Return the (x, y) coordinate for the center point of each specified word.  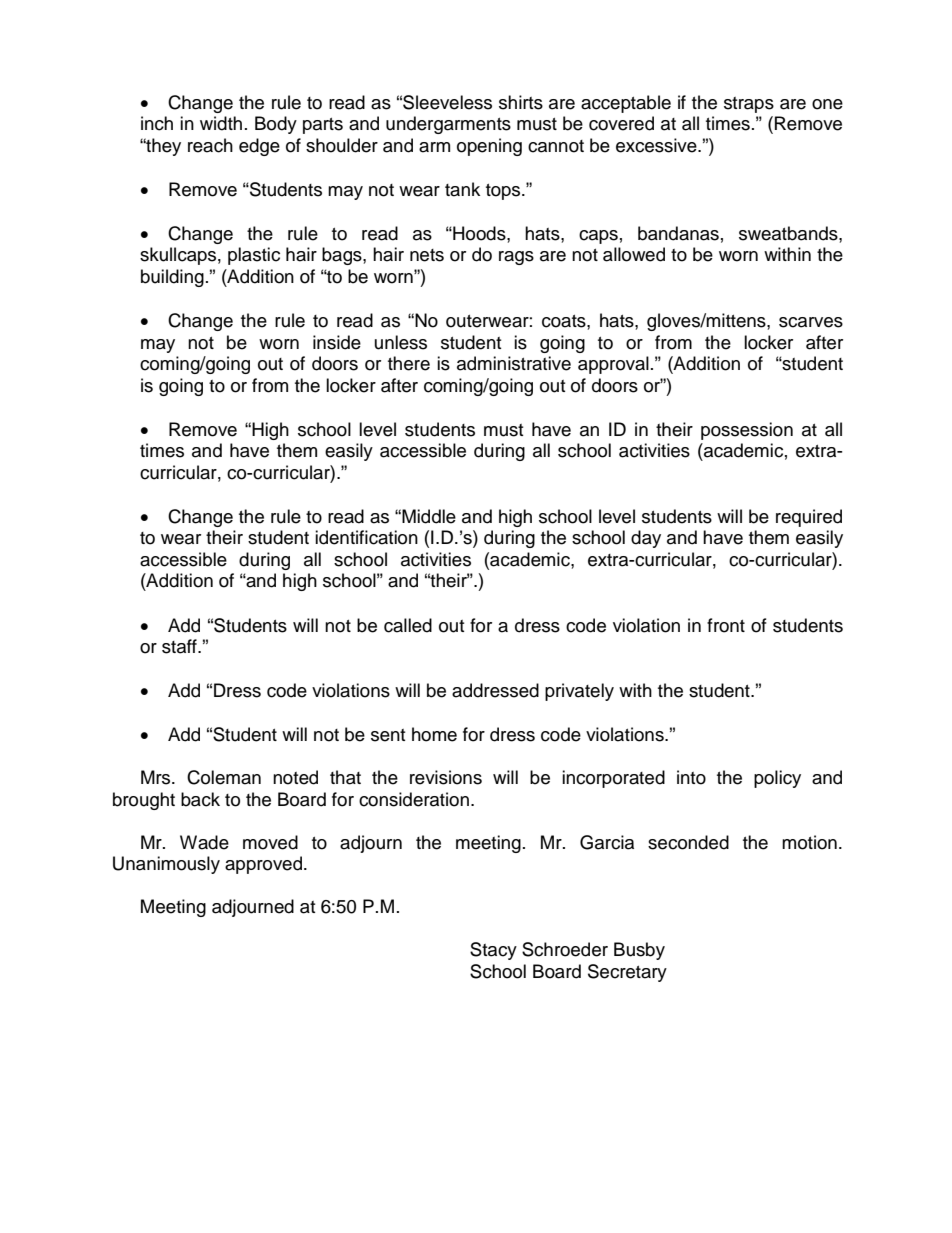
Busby (639, 951)
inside (337, 342)
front (726, 625)
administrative (514, 363)
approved (263, 865)
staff (180, 646)
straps (749, 105)
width (221, 123)
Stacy (493, 951)
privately (579, 692)
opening (489, 147)
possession (747, 431)
